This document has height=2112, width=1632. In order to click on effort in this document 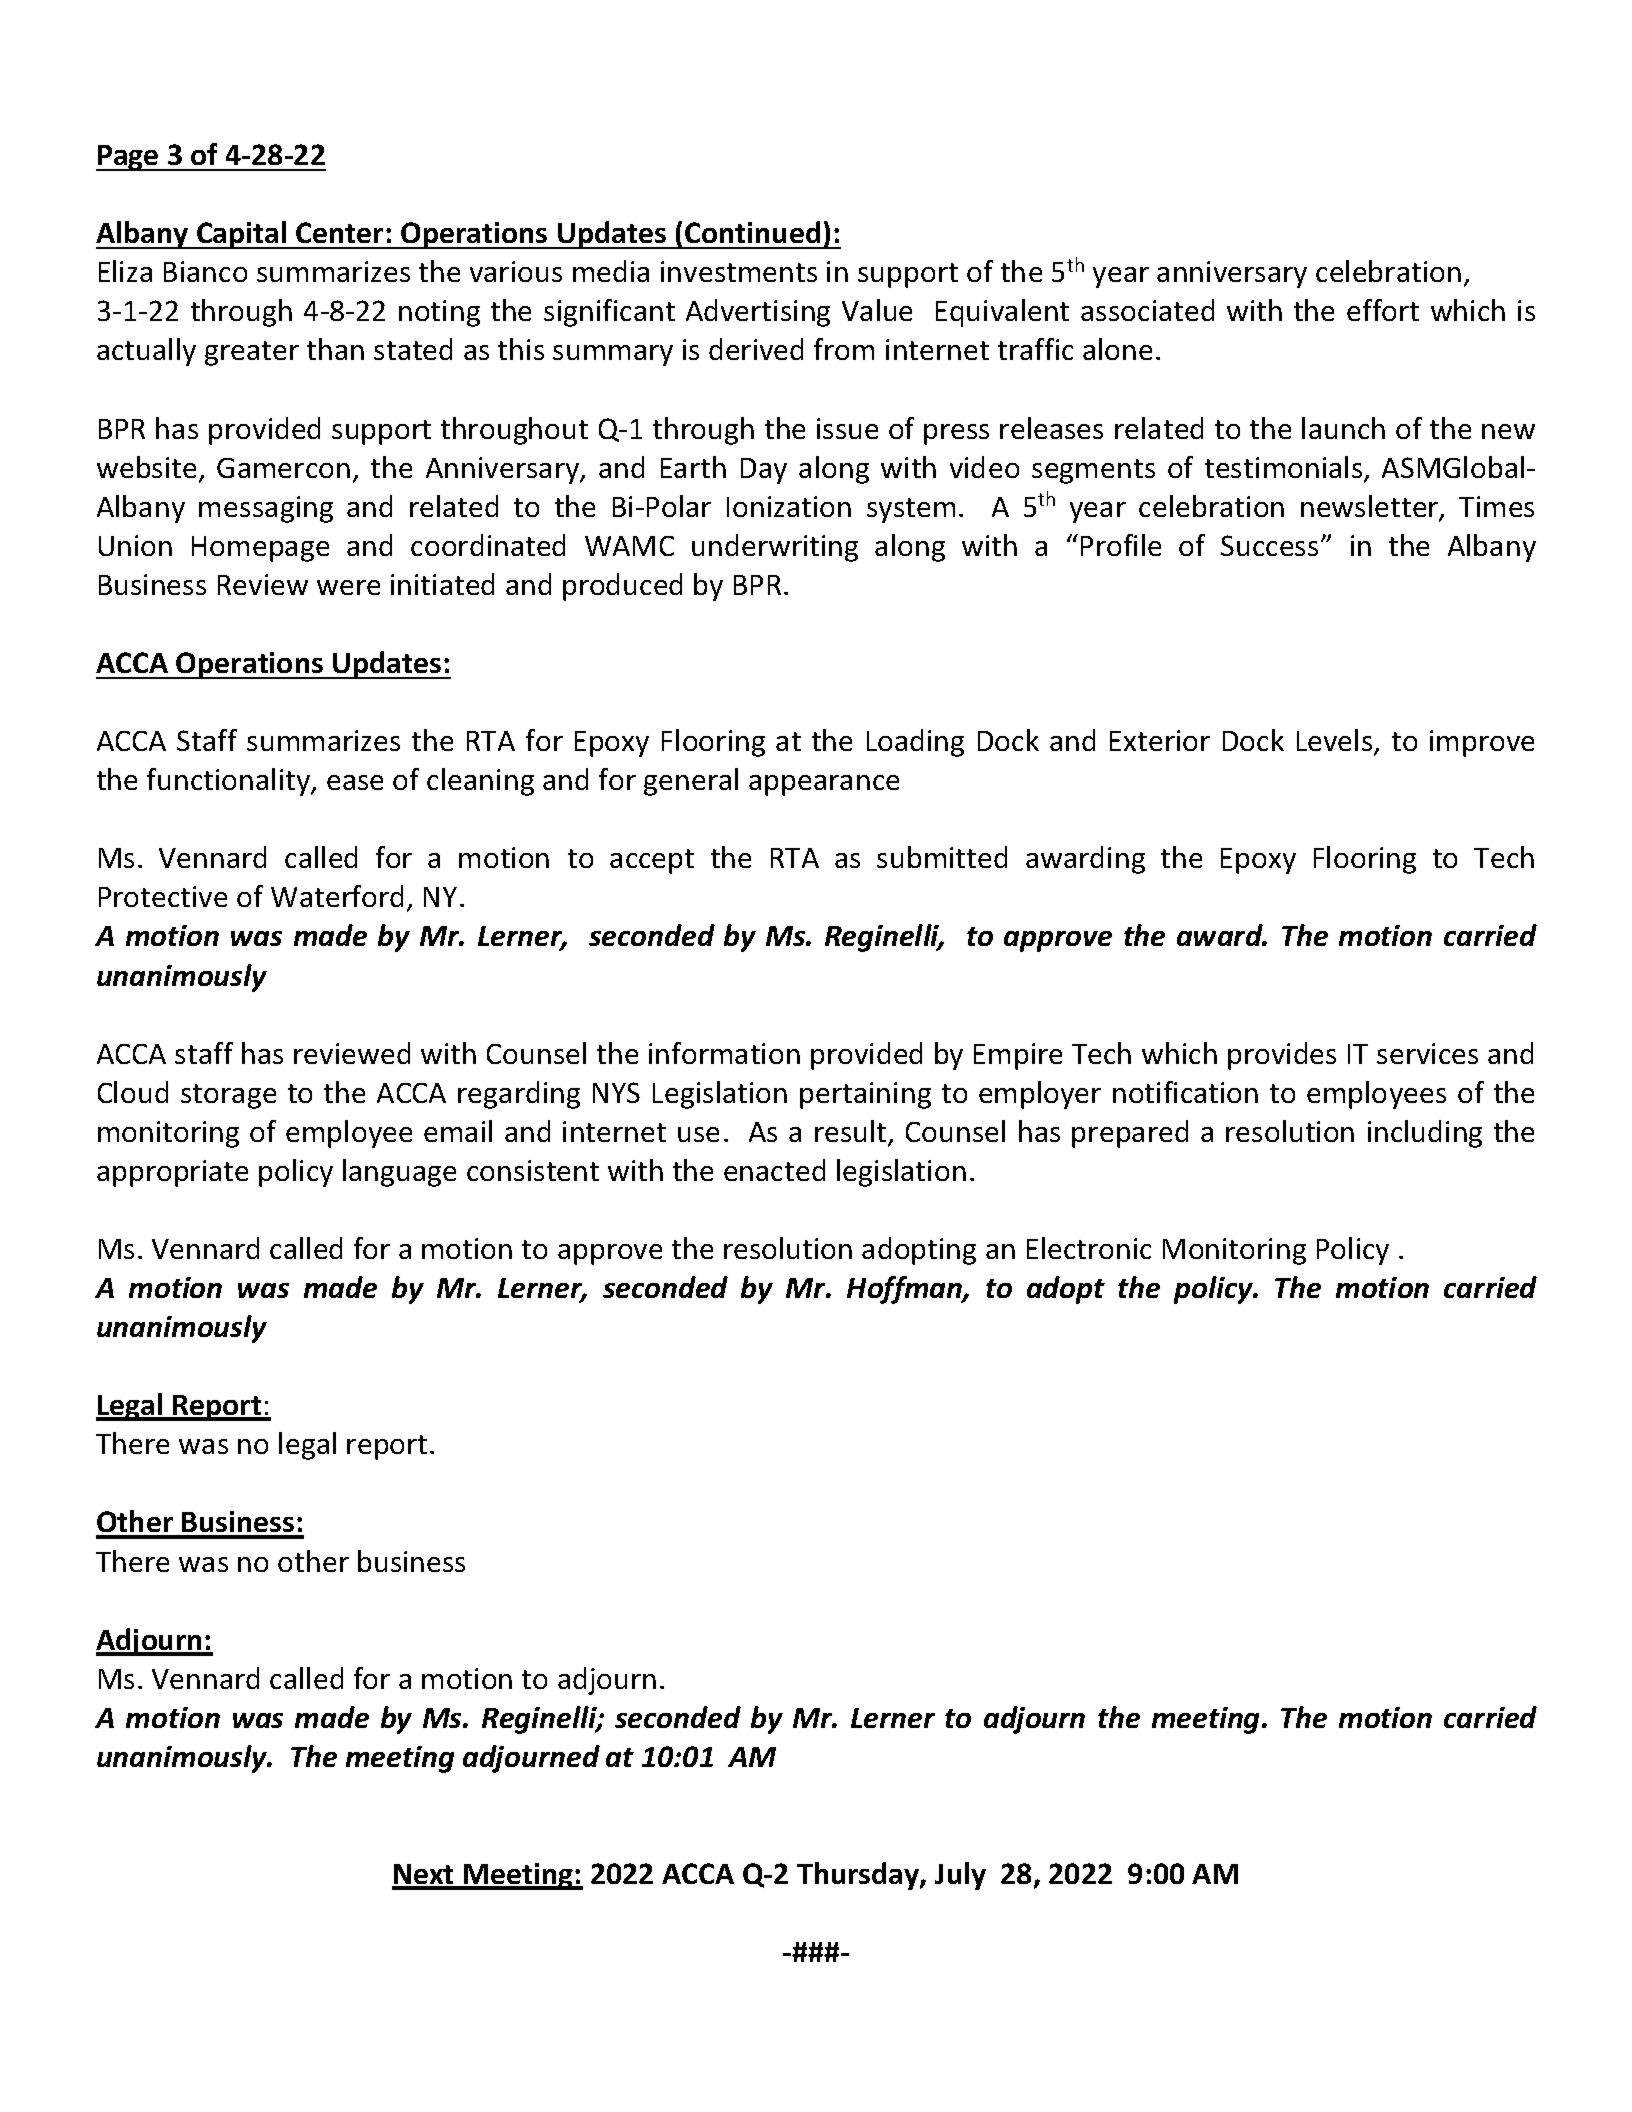, I will do `click(1383, 310)`.
